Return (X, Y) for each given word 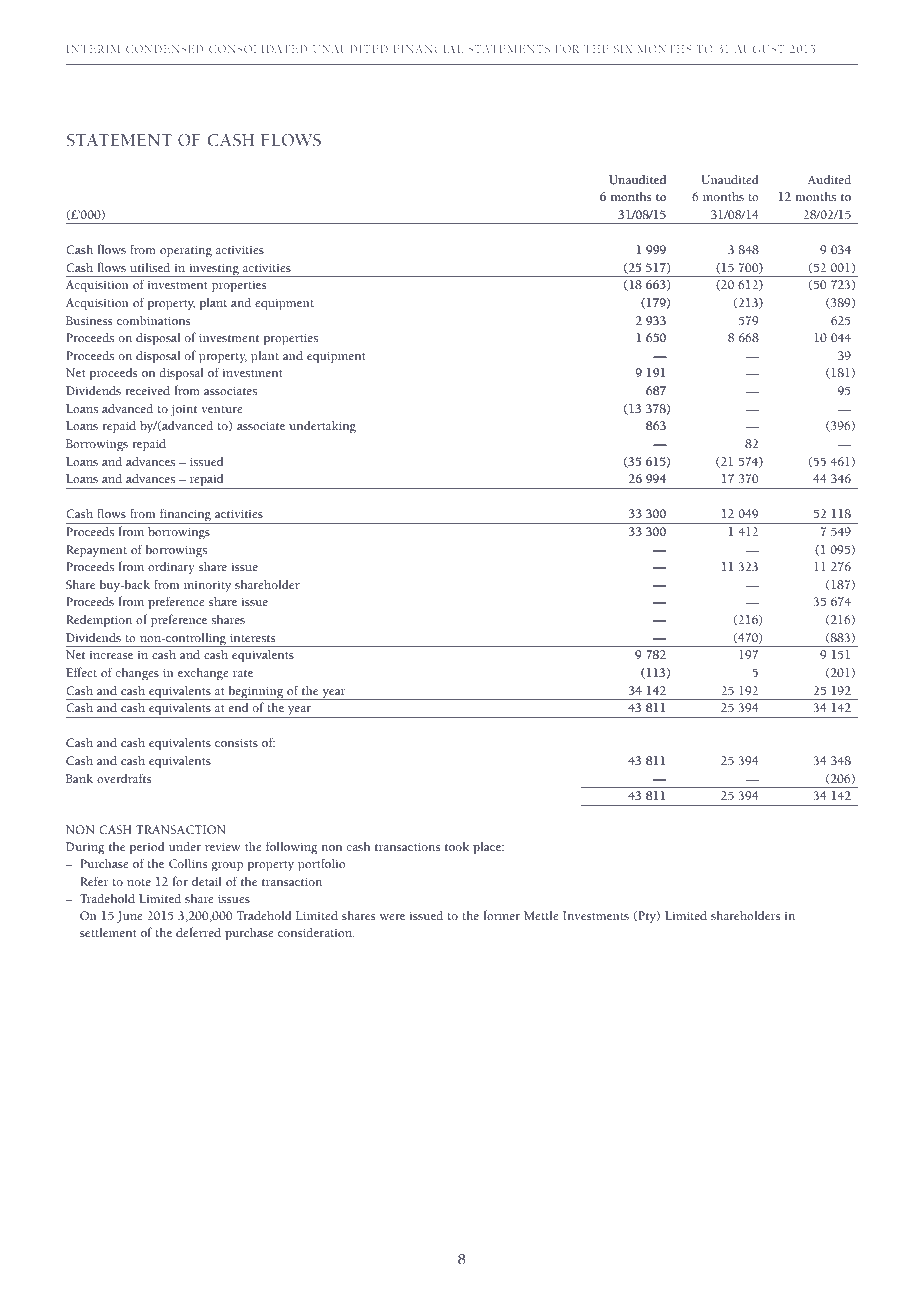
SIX (623, 49)
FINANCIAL (429, 49)
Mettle (541, 915)
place (488, 848)
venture (221, 409)
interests (252, 637)
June (129, 917)
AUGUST (759, 49)
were (392, 917)
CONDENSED (164, 49)
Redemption (99, 621)
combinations (153, 320)
